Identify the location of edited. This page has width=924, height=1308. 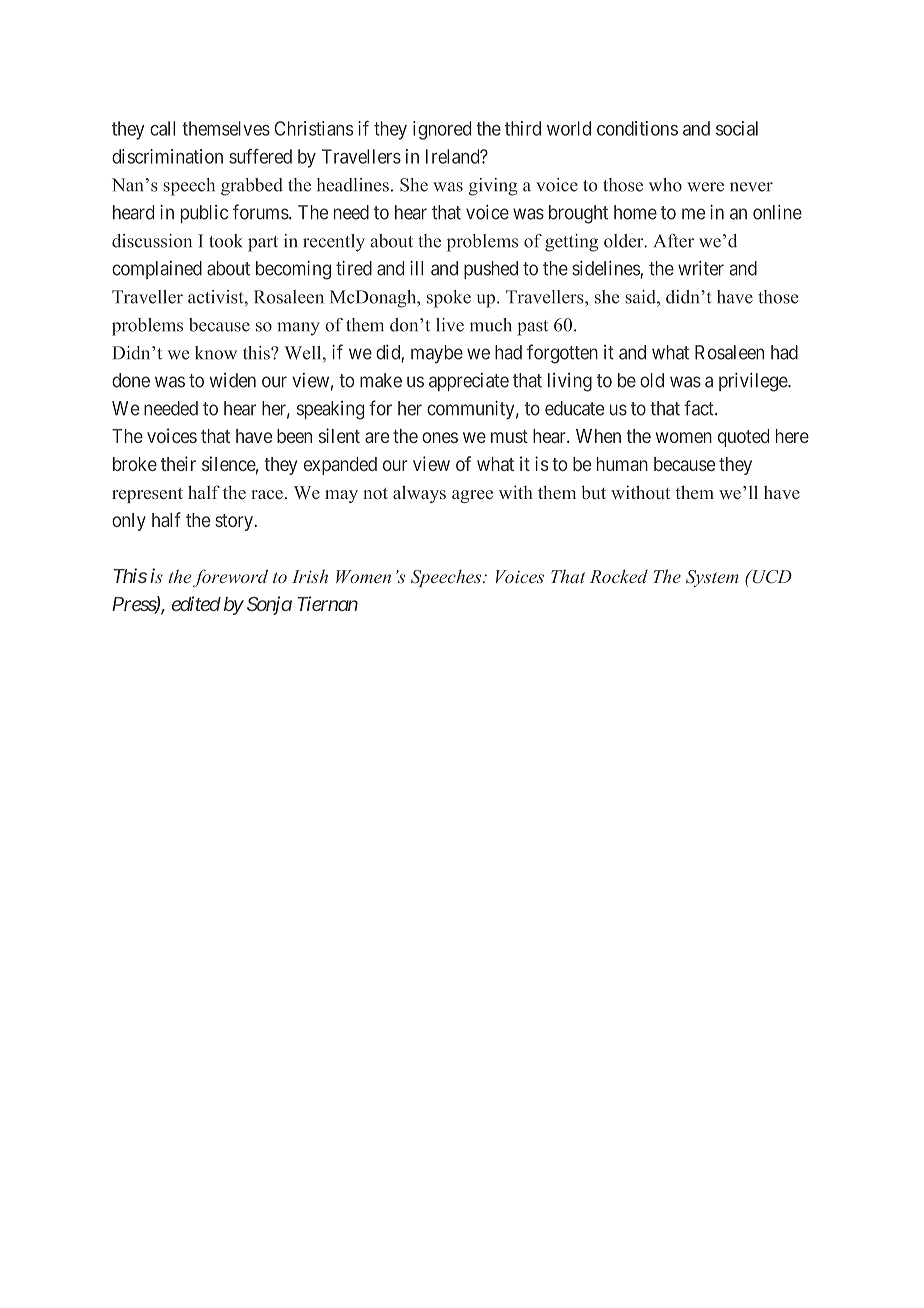
(196, 603).
